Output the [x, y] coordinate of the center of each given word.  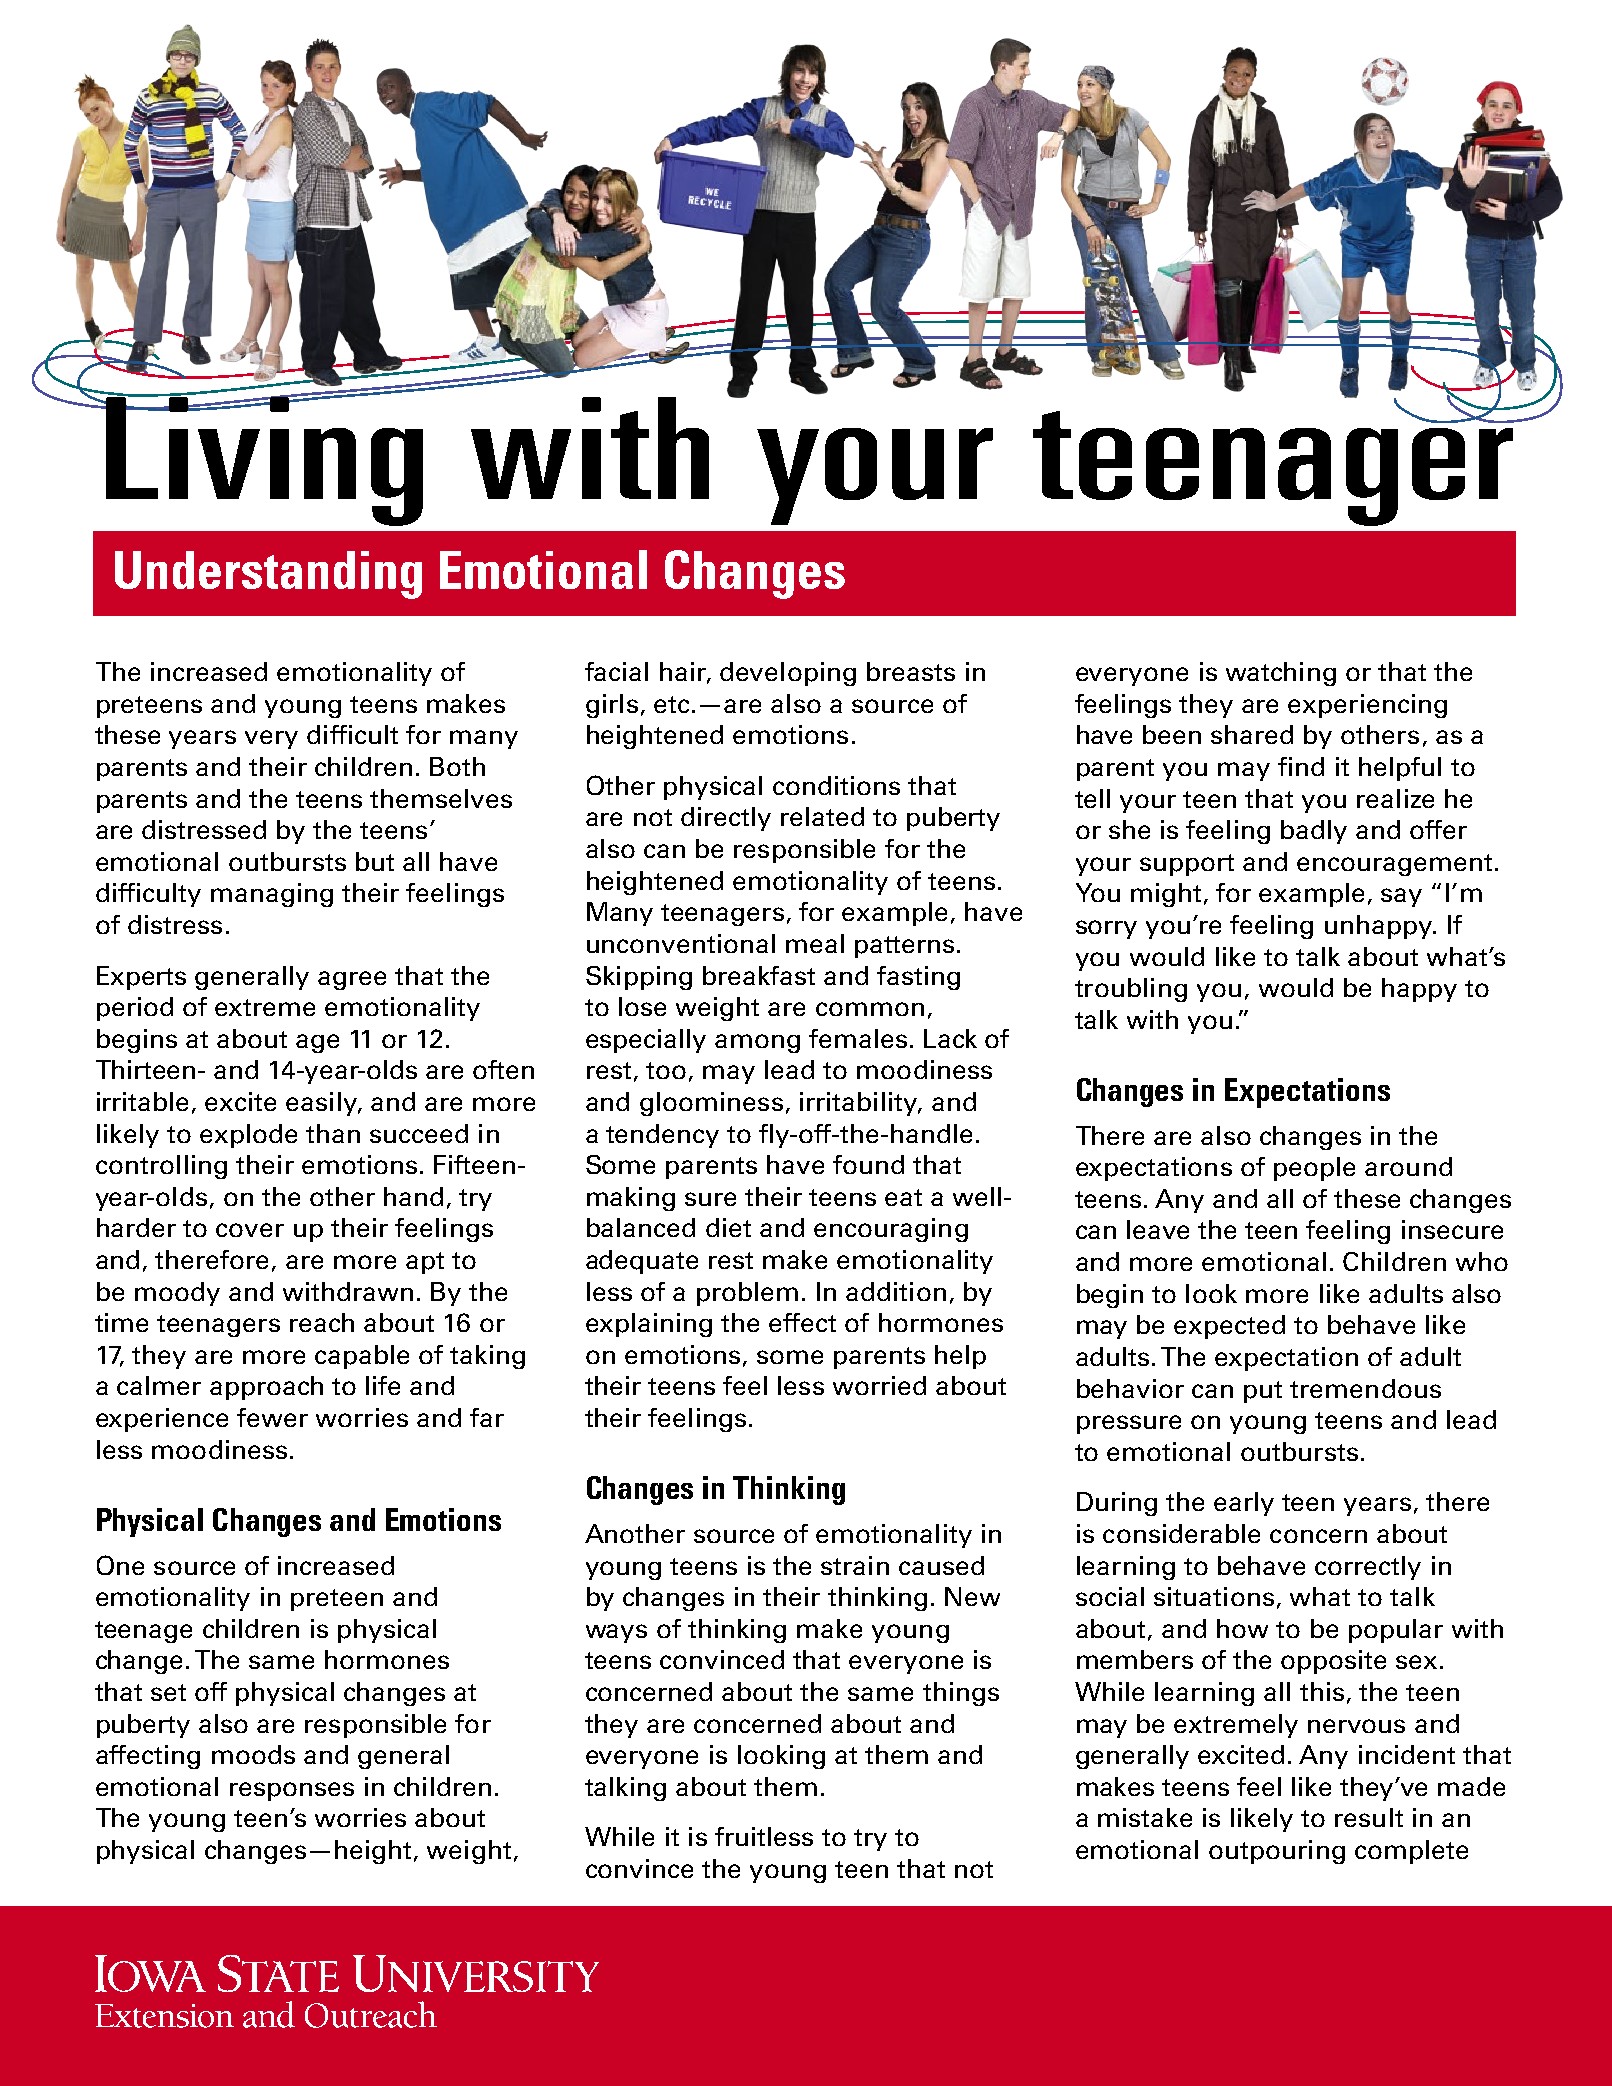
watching [1281, 674]
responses [292, 1791]
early [1244, 1504]
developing [788, 674]
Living [263, 460]
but [375, 861]
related [822, 816]
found [868, 1164]
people [1314, 1169]
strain [855, 1565]
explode [248, 1136]
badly [1314, 832]
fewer [272, 1417]
